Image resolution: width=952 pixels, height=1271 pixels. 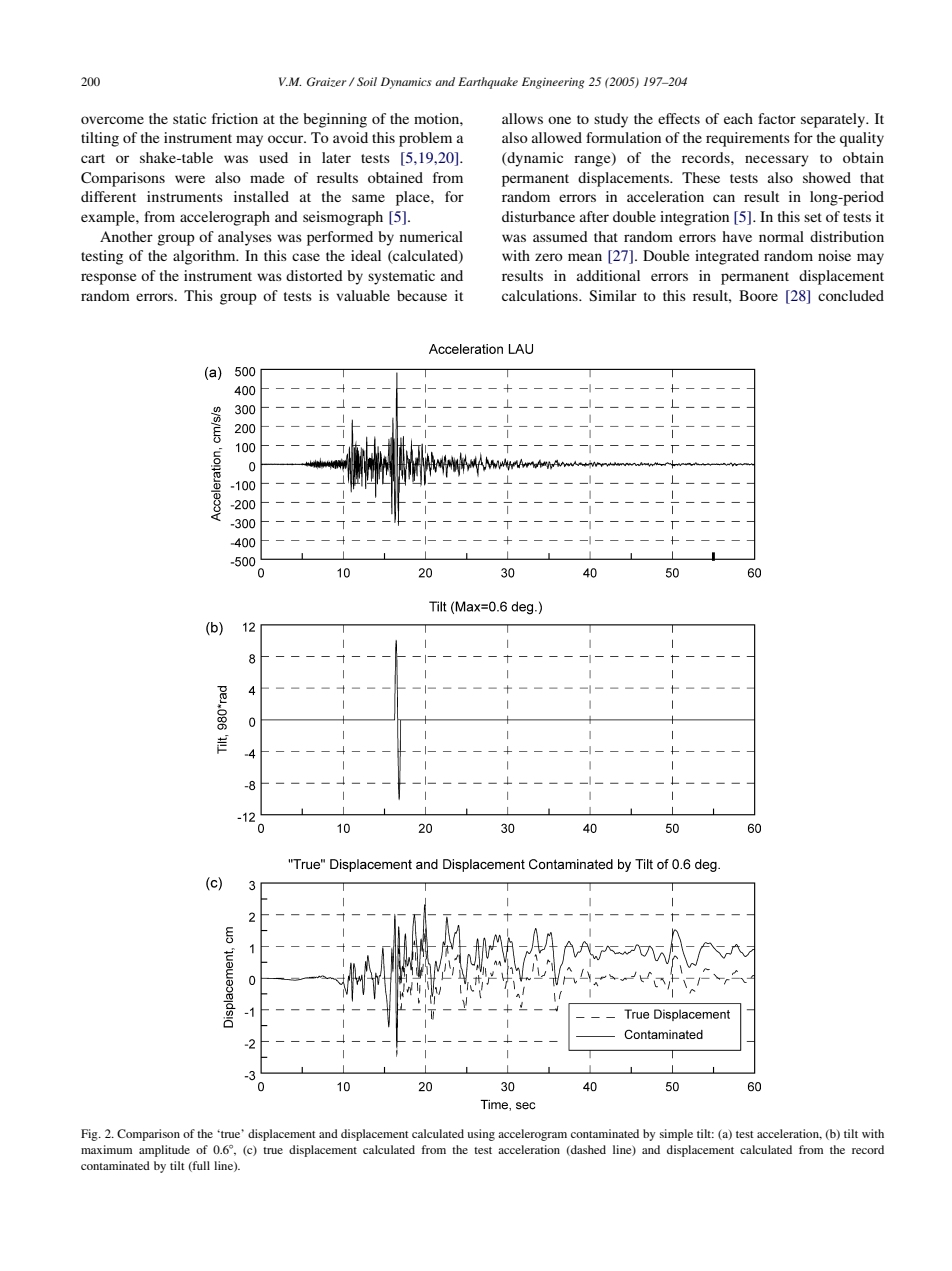 What do you see at coordinates (189, 118) in the screenshot?
I see `static` at bounding box center [189, 118].
